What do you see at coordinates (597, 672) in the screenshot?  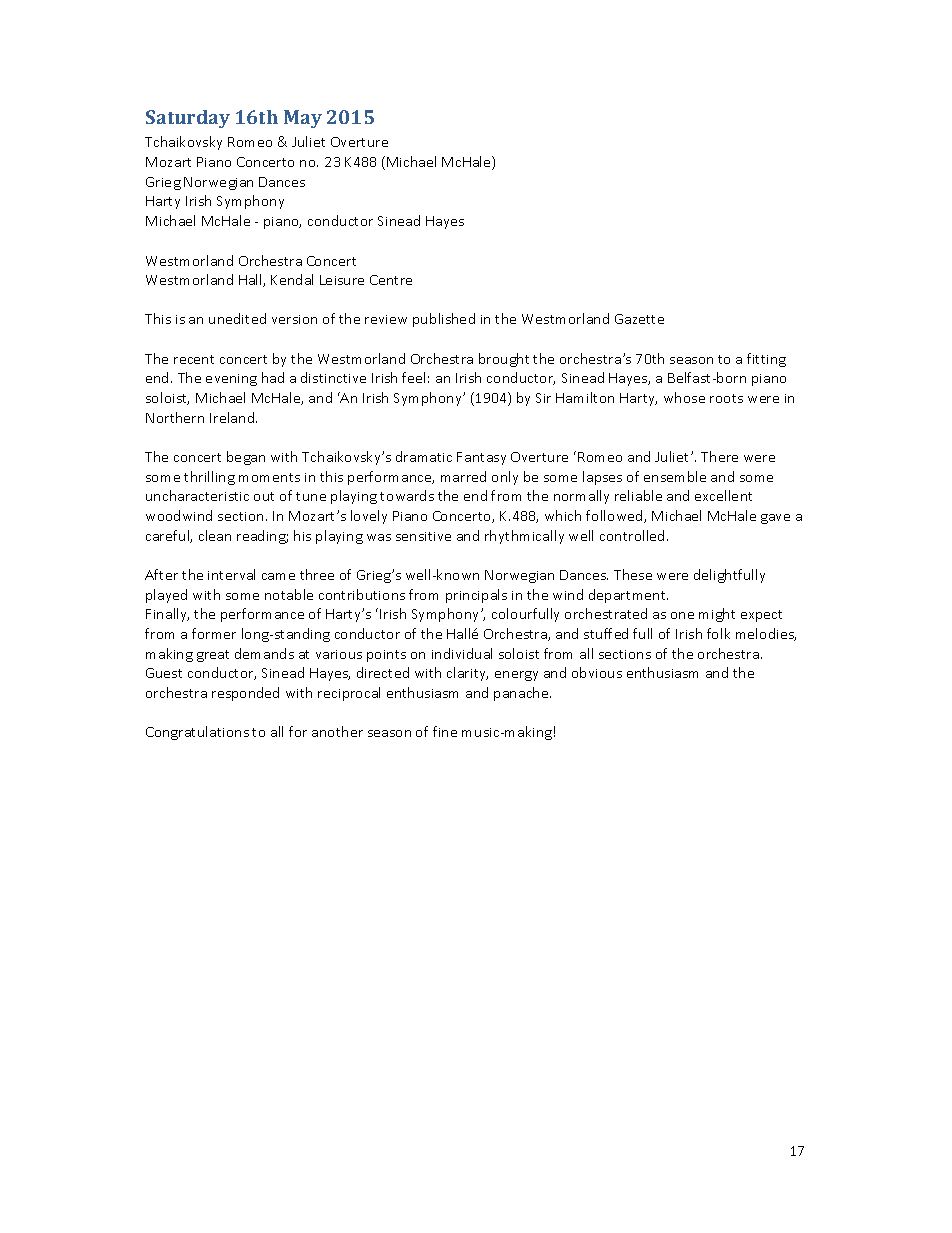 I see `obvious` at bounding box center [597, 672].
